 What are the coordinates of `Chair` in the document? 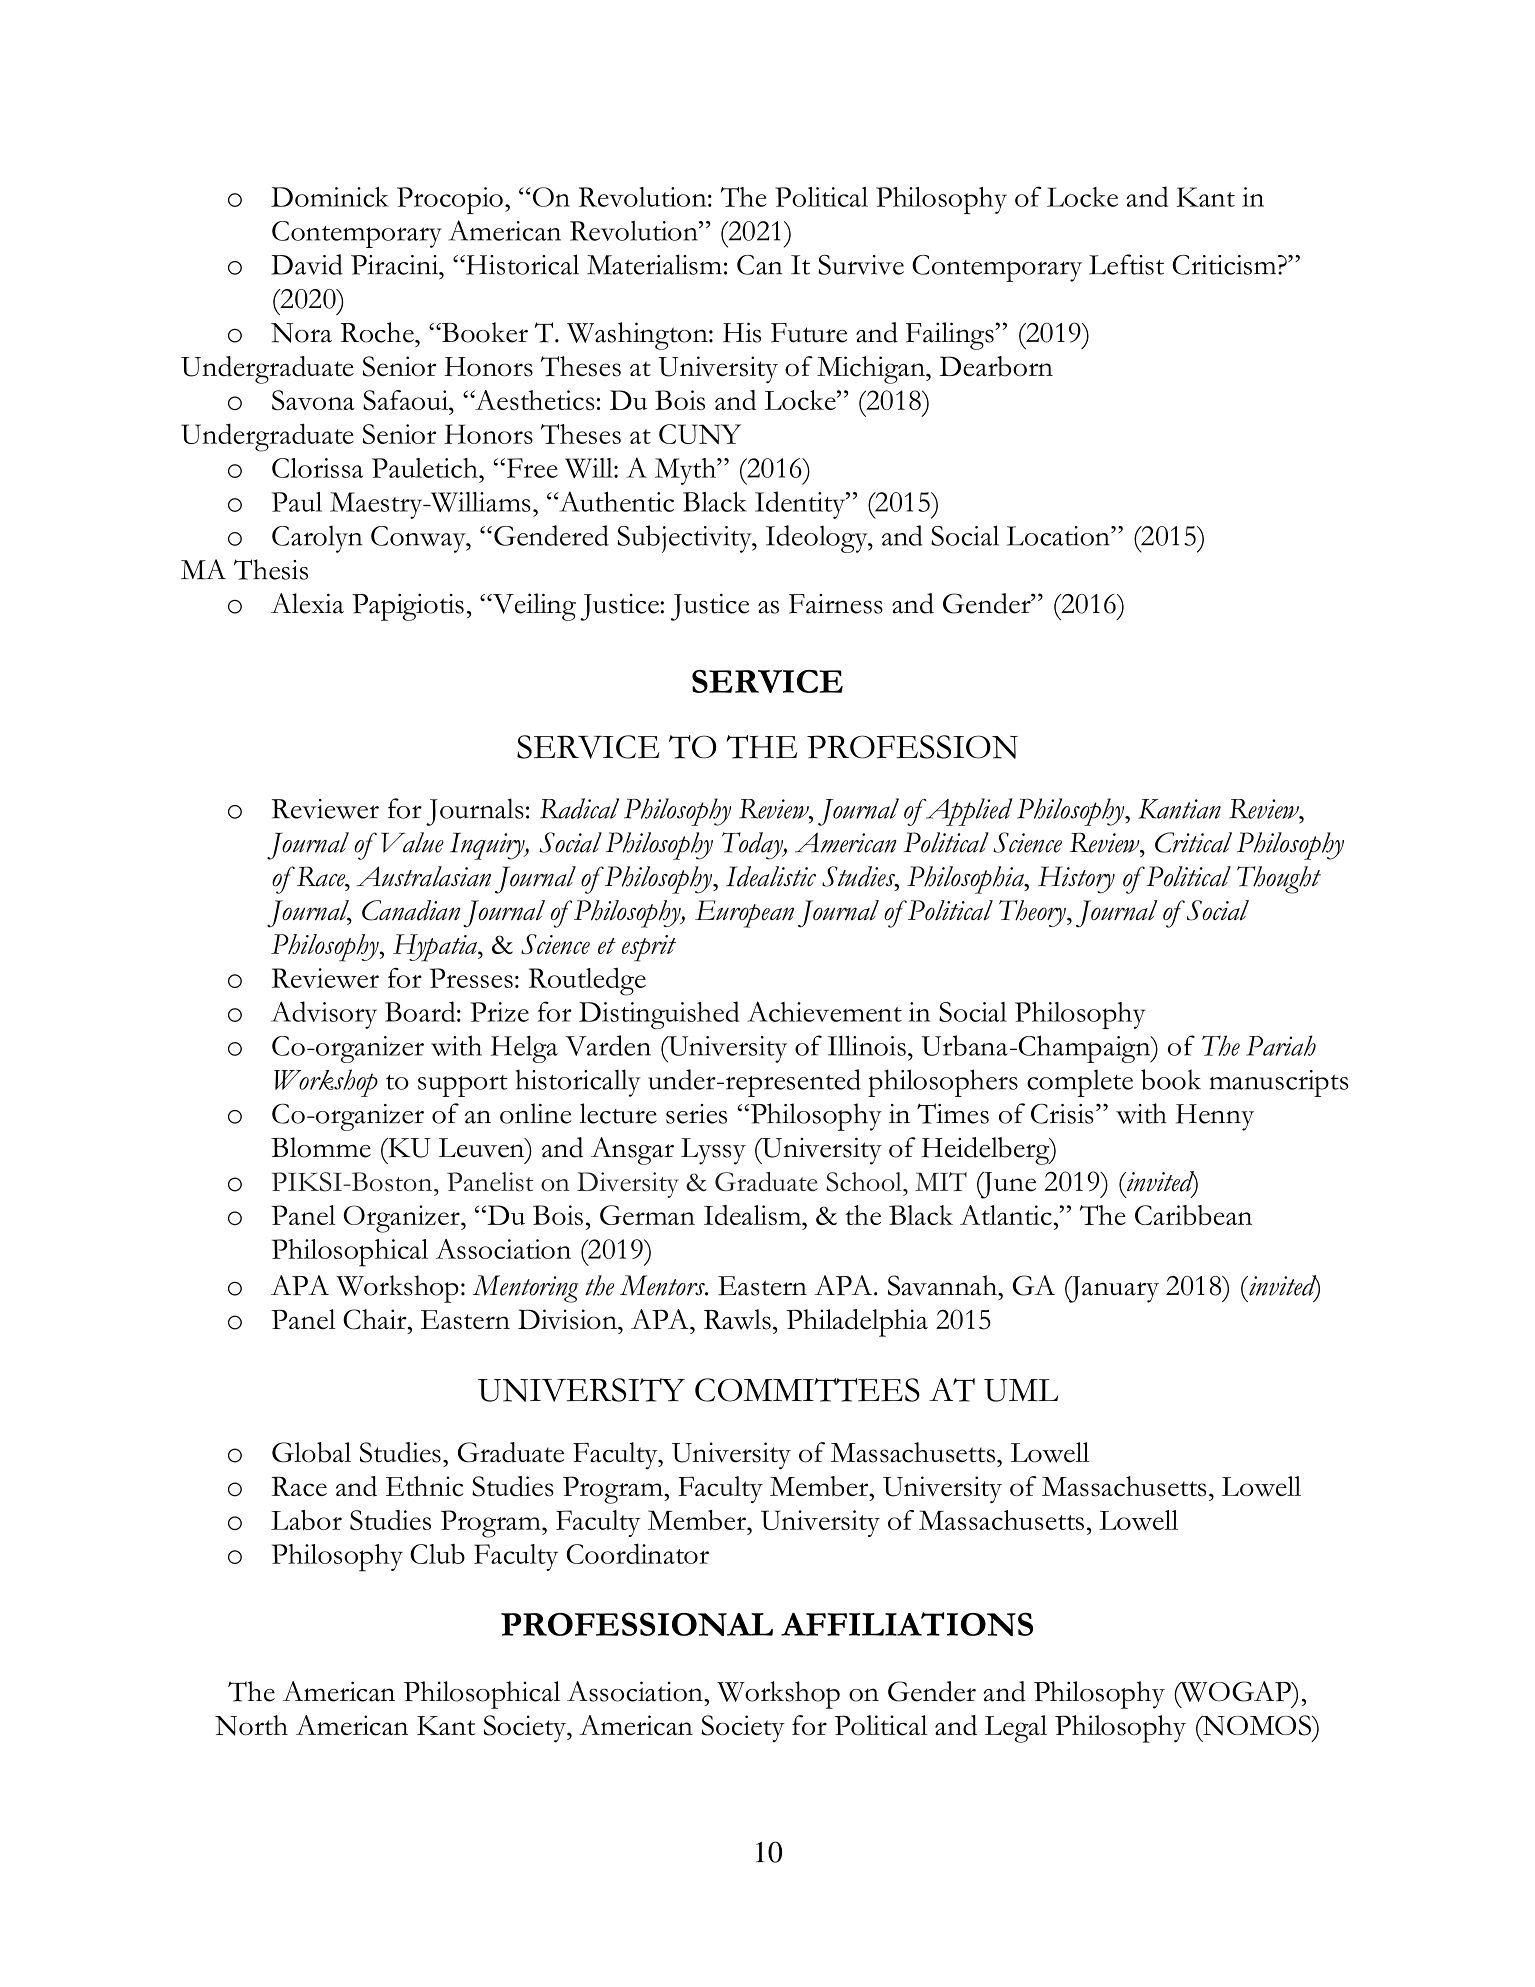 It's located at (376, 1319).
